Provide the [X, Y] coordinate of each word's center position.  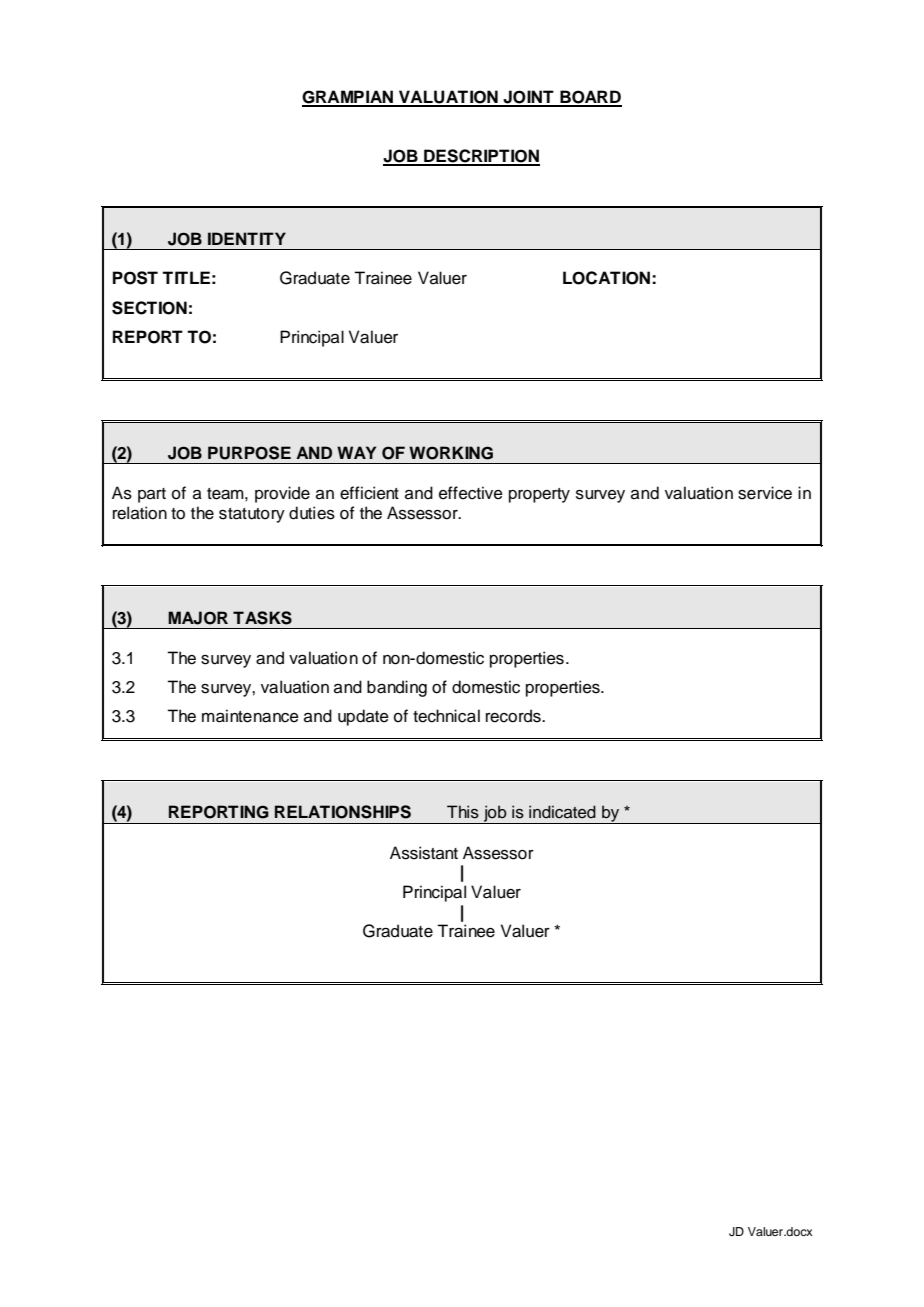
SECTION [149, 308]
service [765, 493]
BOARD [590, 98]
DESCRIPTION [481, 157]
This [463, 812]
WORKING [451, 453]
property [539, 495]
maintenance [250, 716]
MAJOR [198, 618]
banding [397, 688]
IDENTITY [247, 238]
